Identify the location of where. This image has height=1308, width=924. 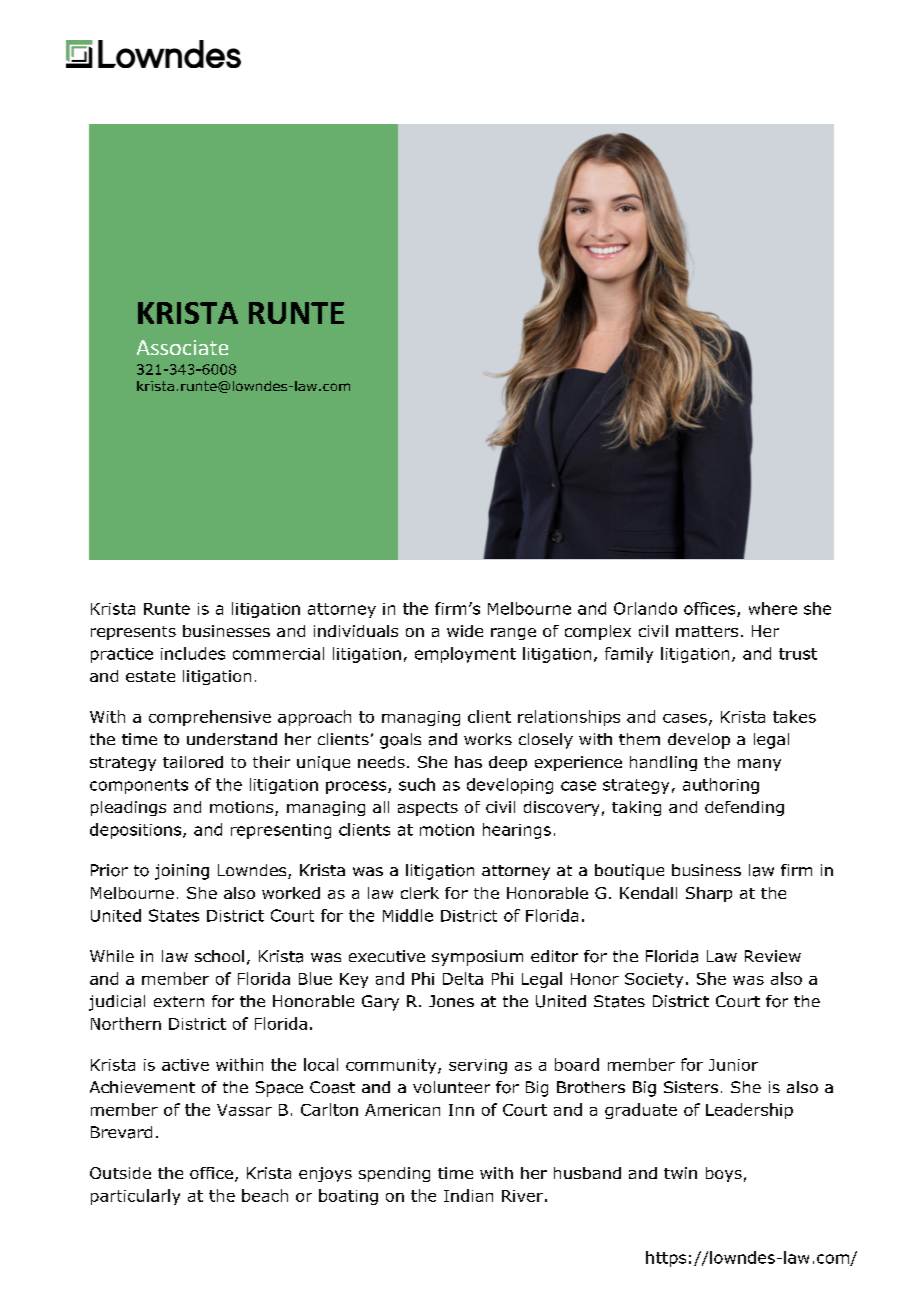
(773, 608).
